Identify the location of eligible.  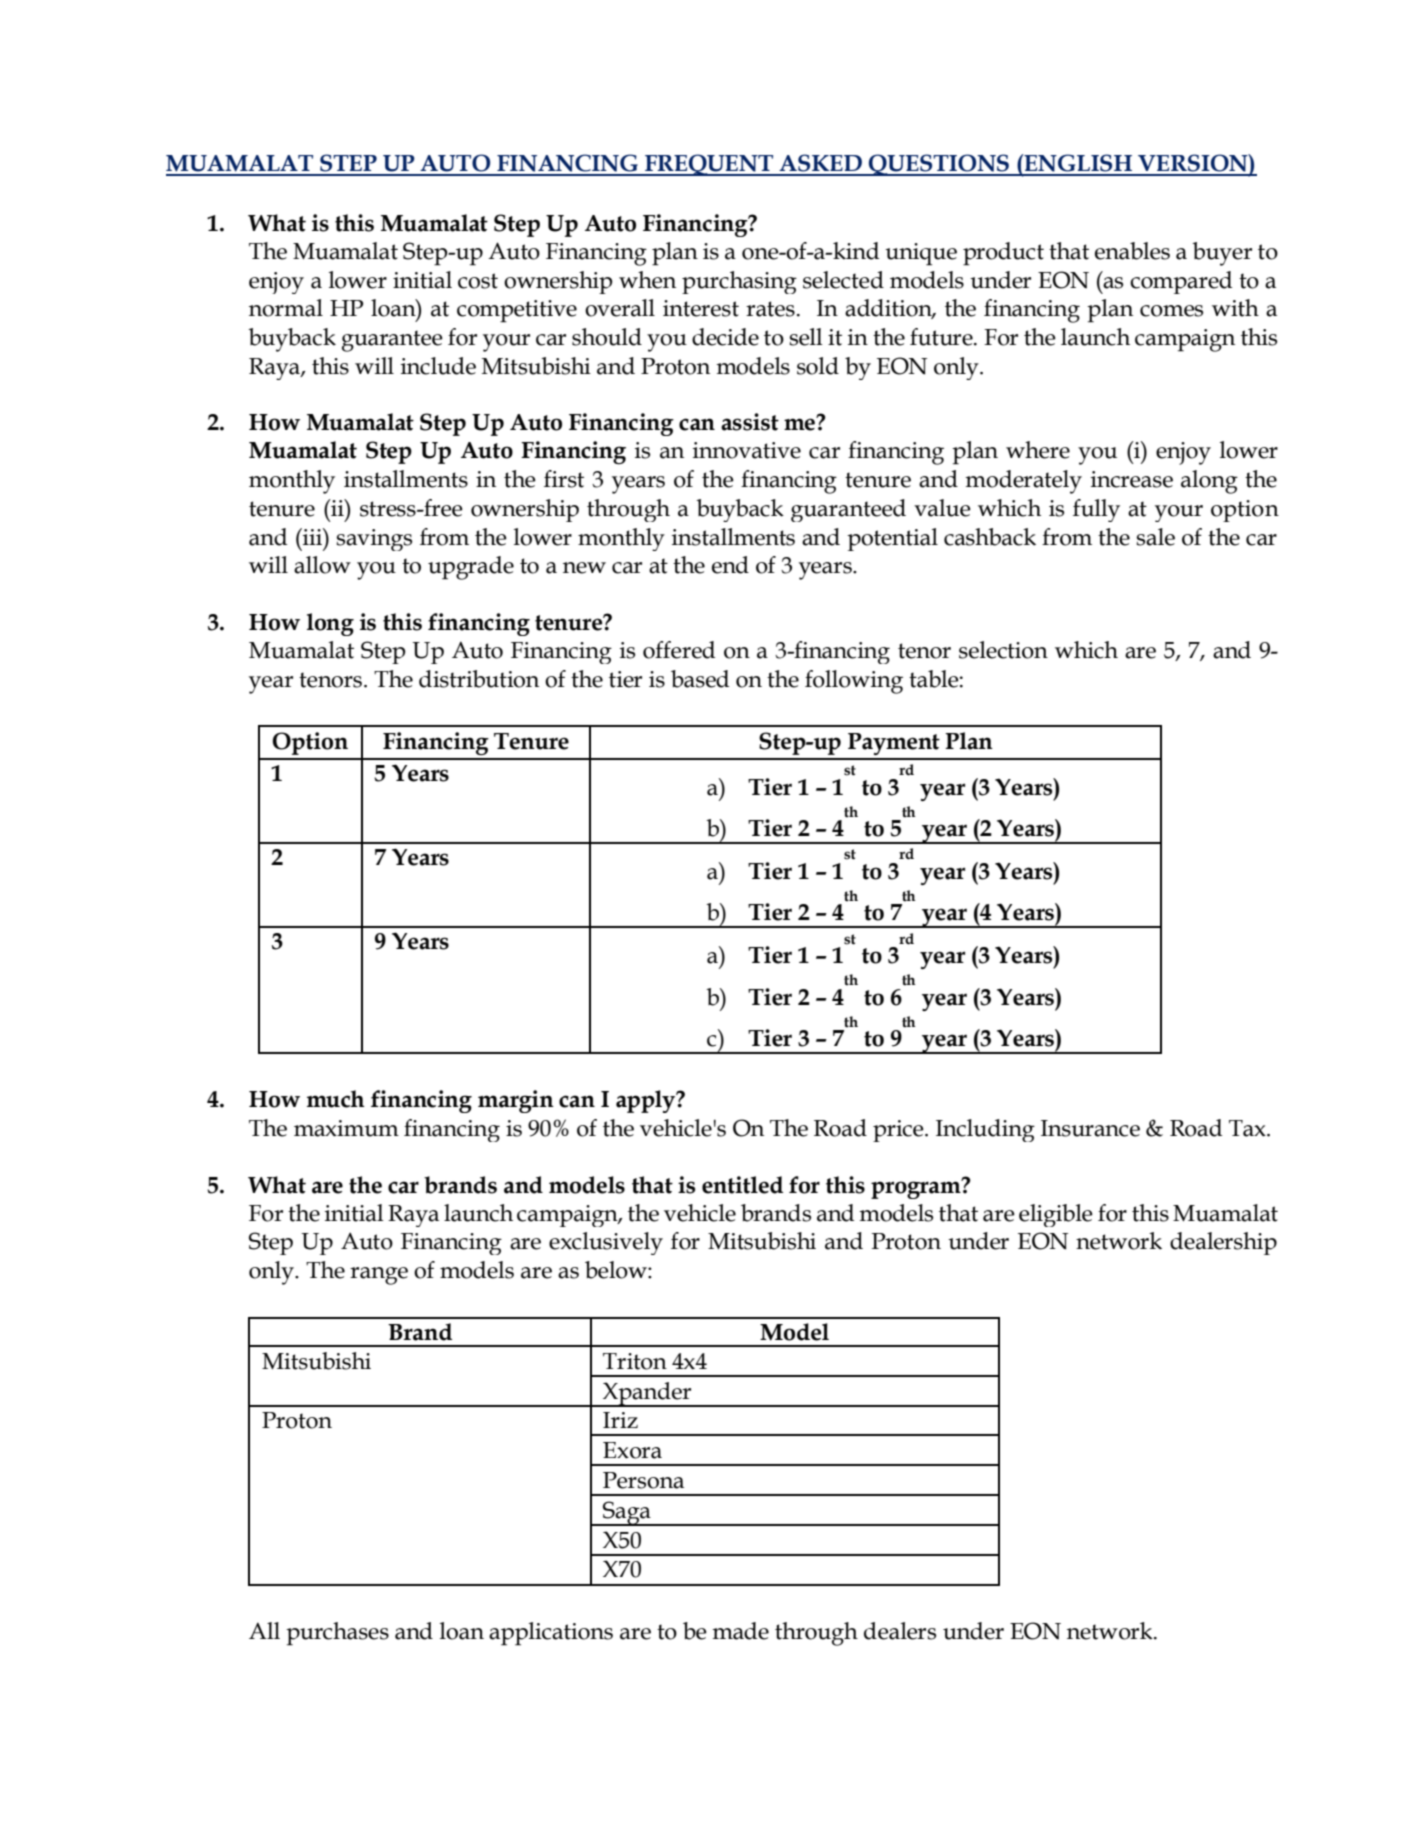
(1056, 1215).
